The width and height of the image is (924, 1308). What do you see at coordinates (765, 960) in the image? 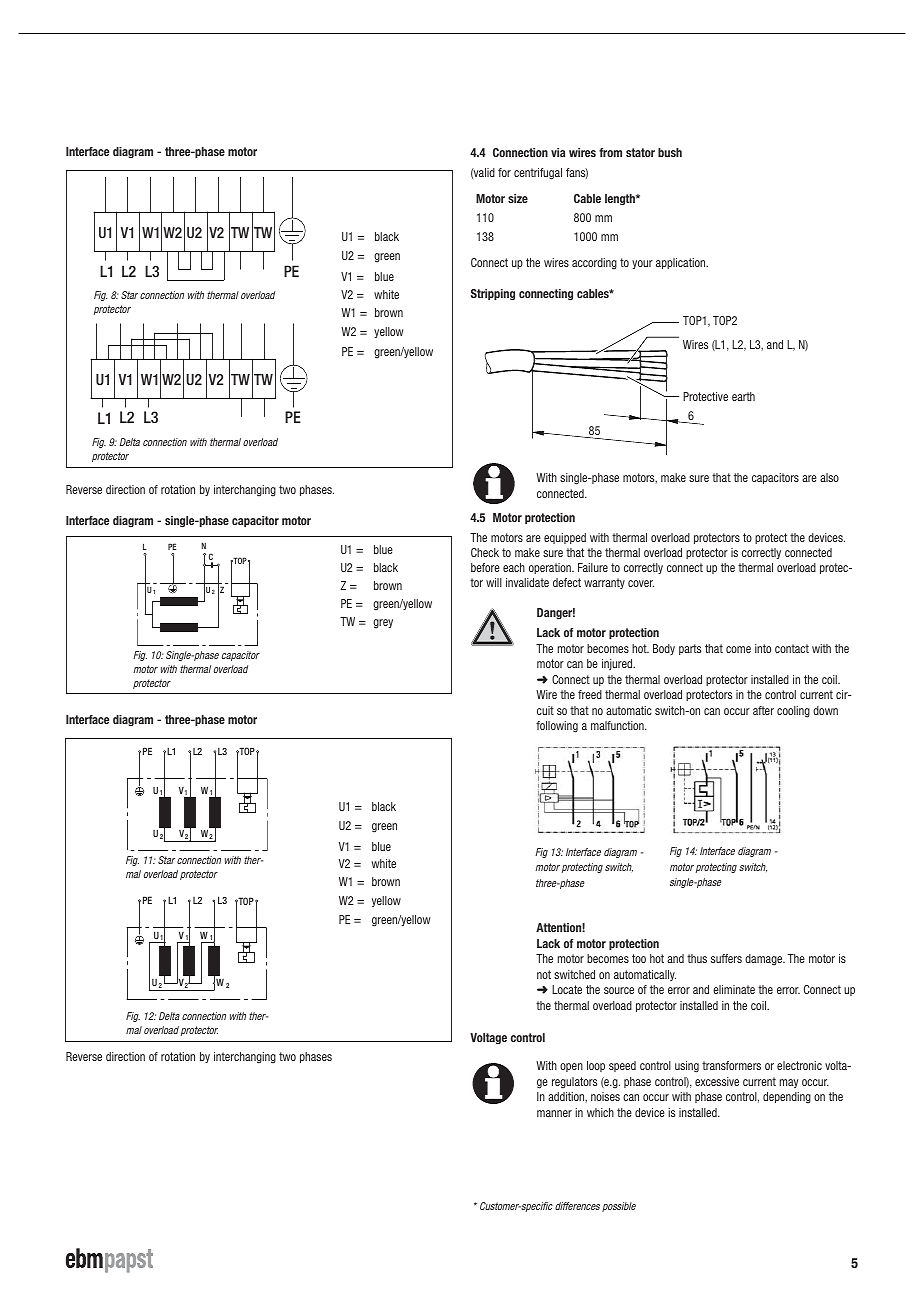
I see `damage` at bounding box center [765, 960].
